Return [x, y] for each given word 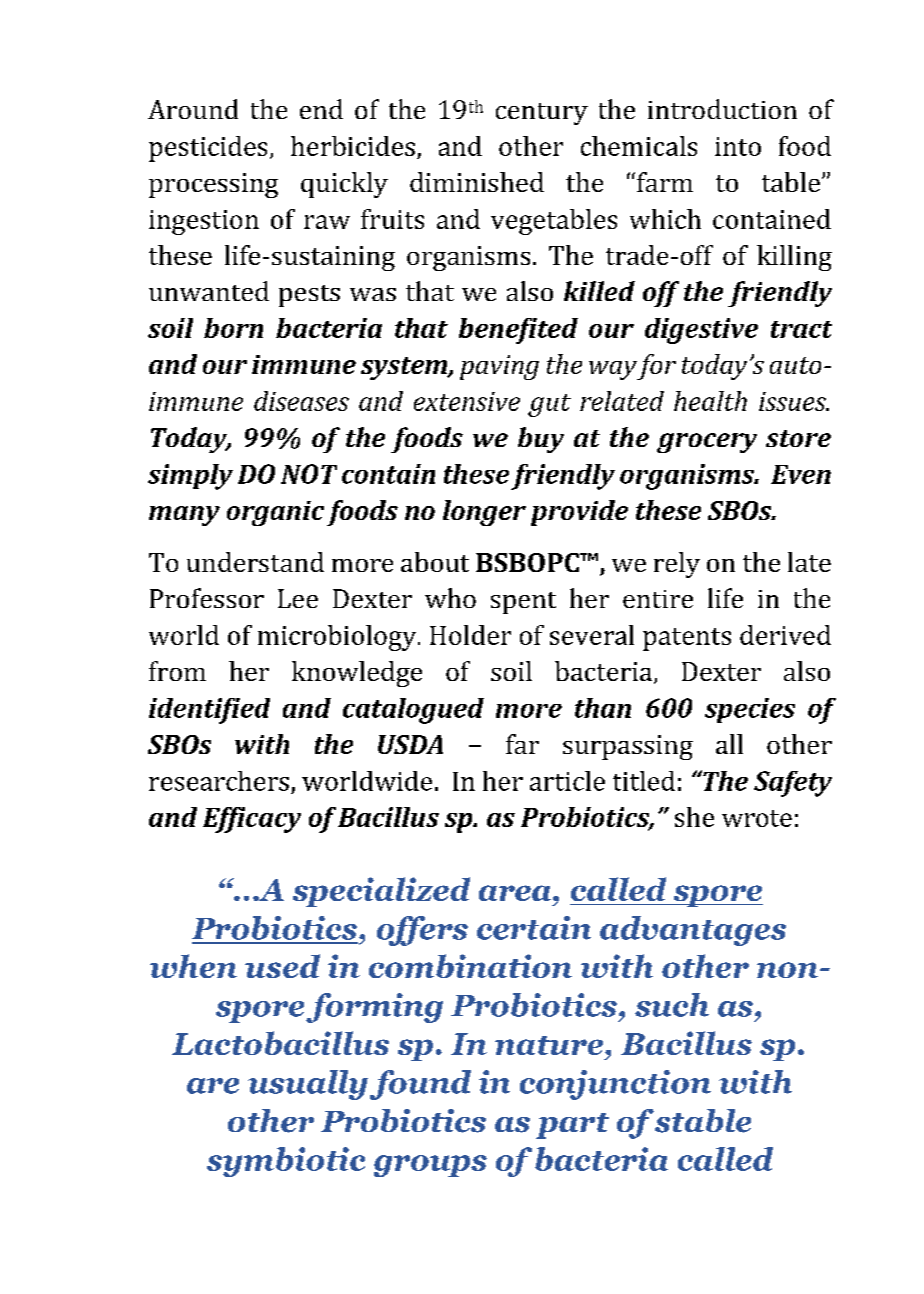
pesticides [208, 149]
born [233, 328]
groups [430, 1166]
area [516, 893]
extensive [467, 401]
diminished [477, 182]
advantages [693, 931]
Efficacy [252, 820]
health [710, 401]
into [738, 146]
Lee [298, 598]
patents [687, 639]
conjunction [615, 1085]
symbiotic [286, 1162]
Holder [470, 635]
